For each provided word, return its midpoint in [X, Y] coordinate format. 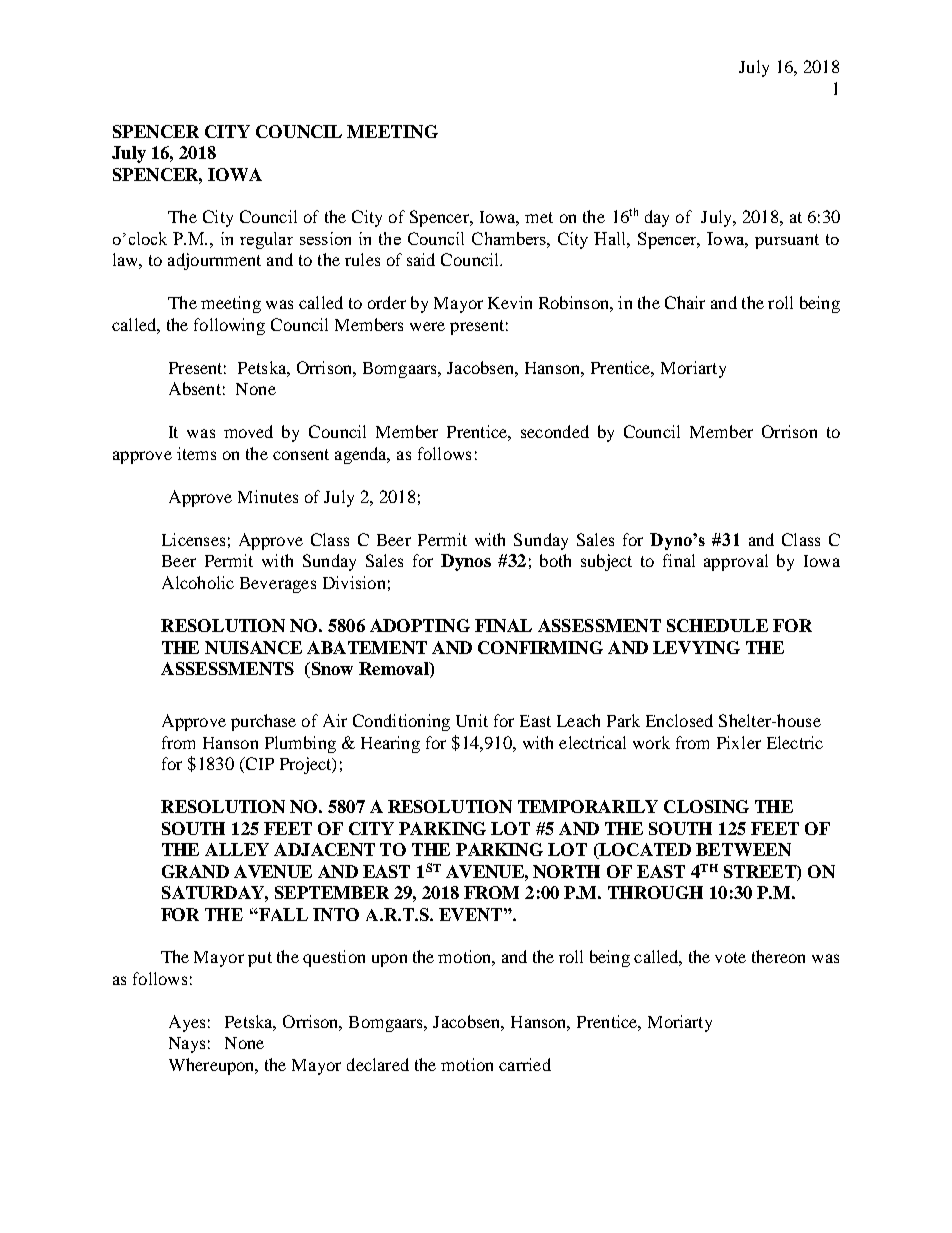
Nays [187, 1045]
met [539, 217]
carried [525, 1064]
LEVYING [696, 647]
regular [266, 240]
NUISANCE [253, 647]
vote [730, 957]
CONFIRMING [540, 647]
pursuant [787, 241]
